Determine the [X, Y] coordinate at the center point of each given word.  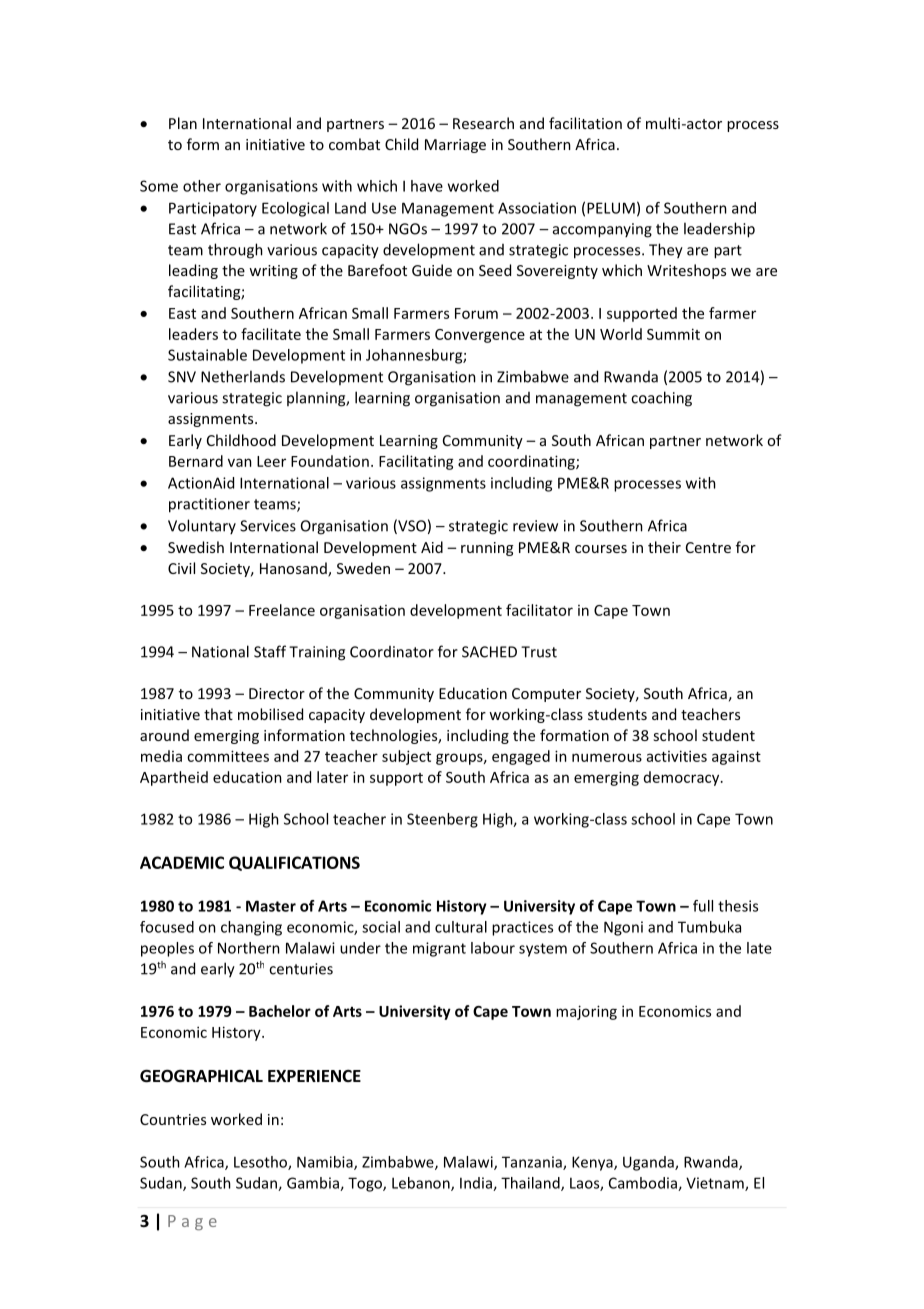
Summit [673, 334]
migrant [439, 949]
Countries [173, 1119]
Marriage [455, 146]
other [202, 186]
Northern [249, 948]
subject [406, 757]
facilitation [585, 123]
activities [677, 756]
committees [228, 756]
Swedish [196, 547]
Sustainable [207, 355]
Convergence [480, 336]
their [664, 547]
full [703, 906]
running [487, 549]
